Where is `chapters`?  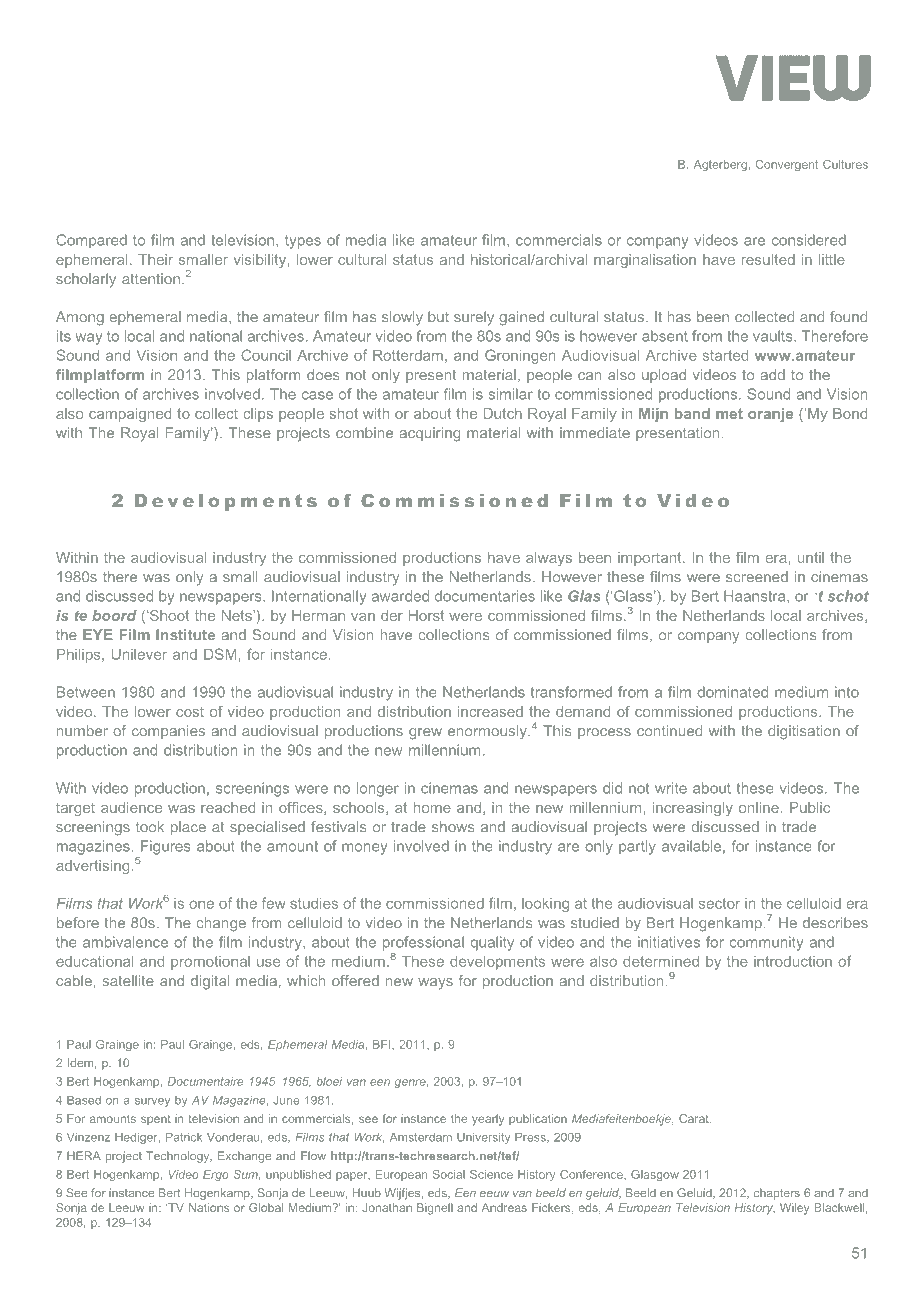 chapters is located at coordinates (777, 1194).
